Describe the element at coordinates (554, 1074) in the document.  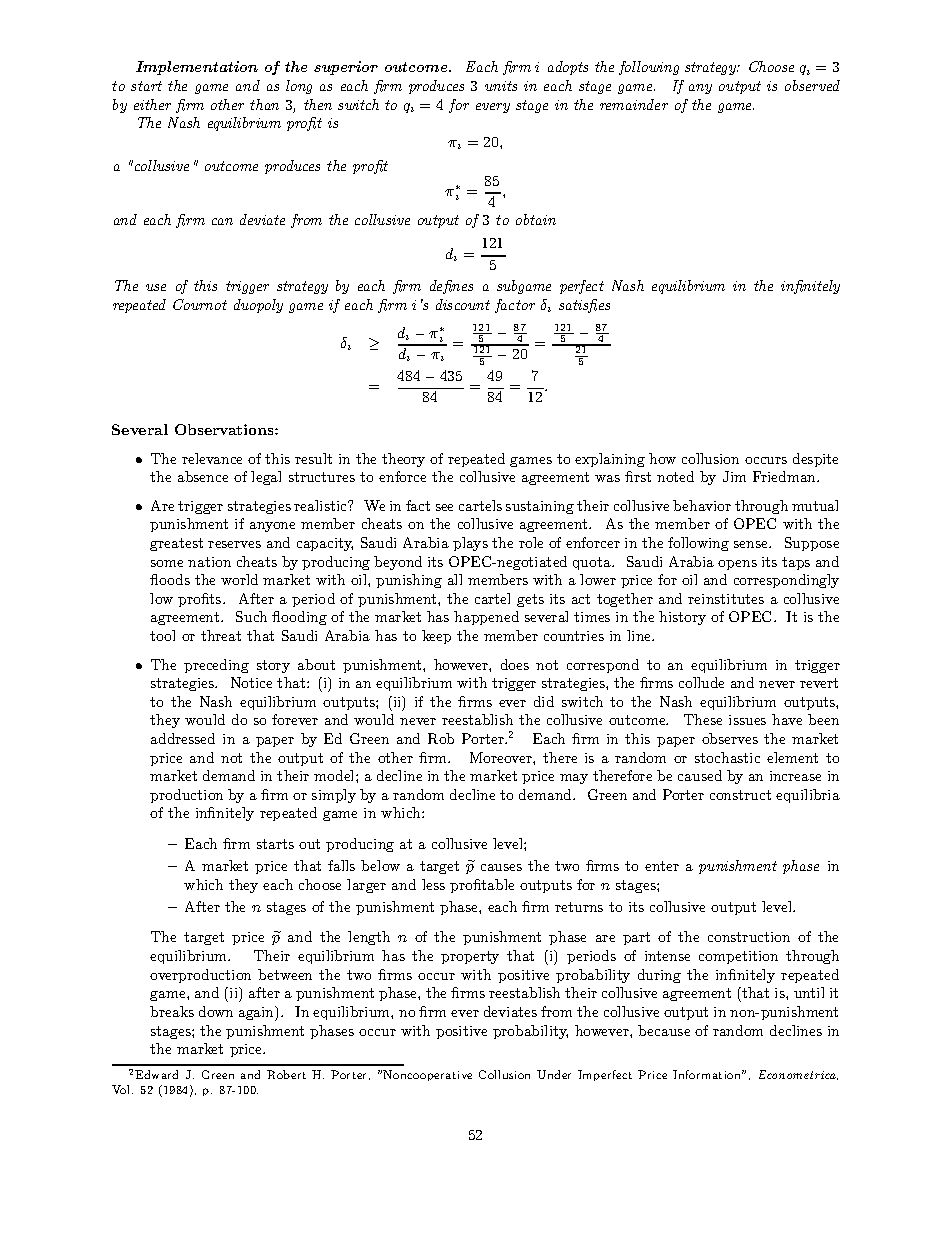
I see `Under` at that location.
